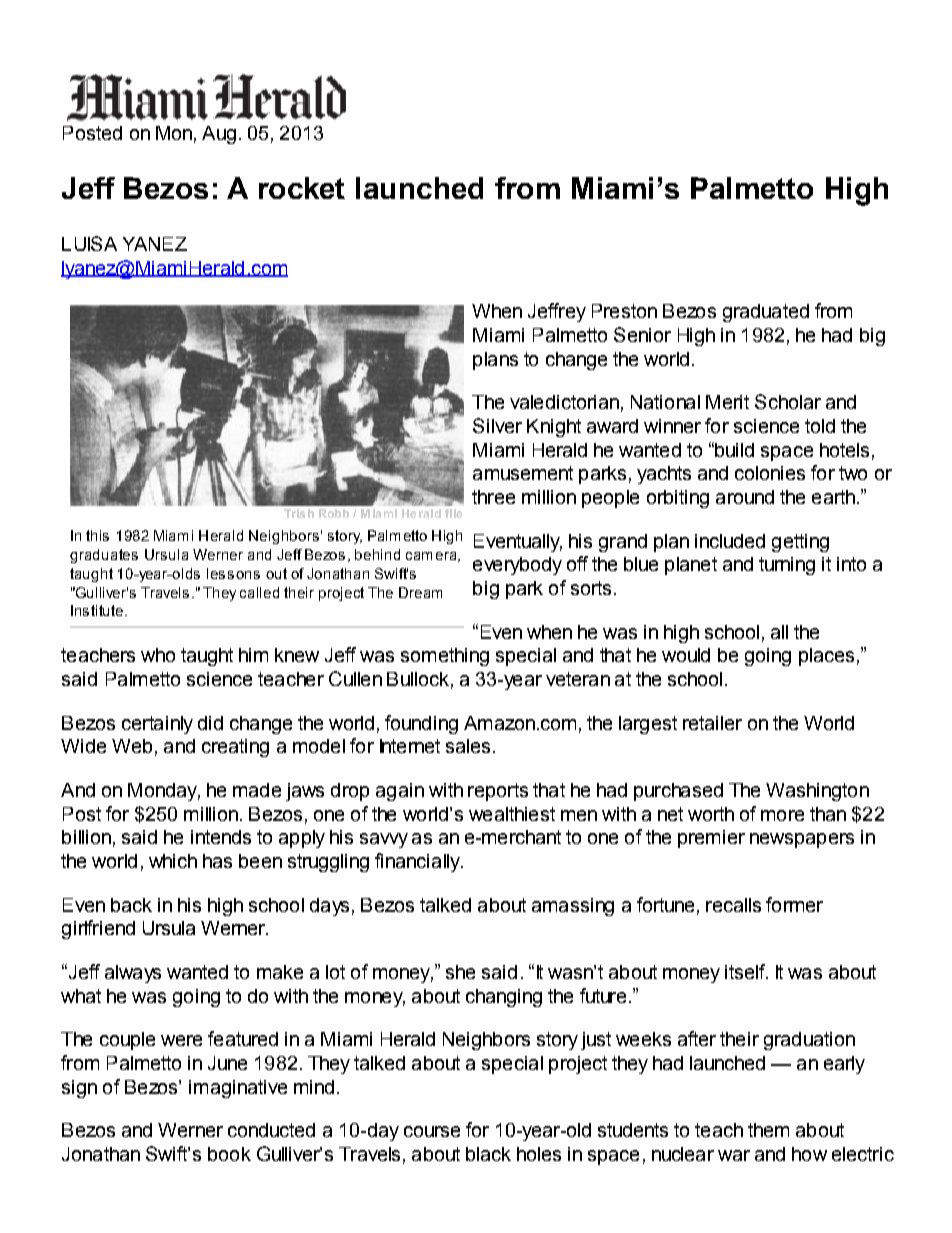 The width and height of the page is (952, 1233). What do you see at coordinates (787, 566) in the page?
I see `turning` at bounding box center [787, 566].
